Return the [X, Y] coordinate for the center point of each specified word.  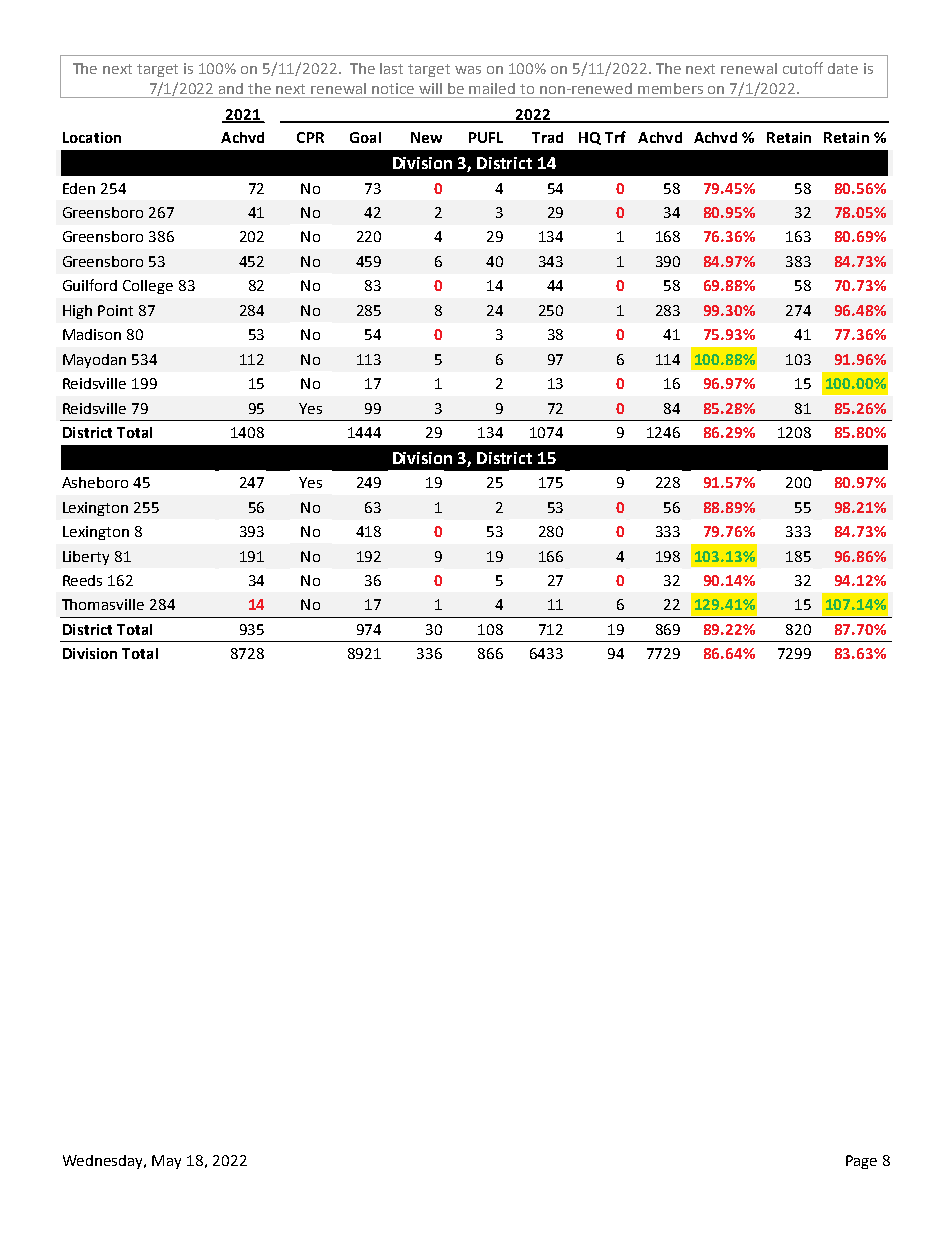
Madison [92, 334]
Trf [615, 137]
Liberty [86, 558]
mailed [492, 88]
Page [861, 1162]
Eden [79, 188]
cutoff [803, 68]
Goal [365, 137]
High [77, 312]
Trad [547, 137]
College [148, 287]
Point [115, 310]
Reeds [82, 580]
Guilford [90, 285]
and [231, 88]
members [670, 88]
